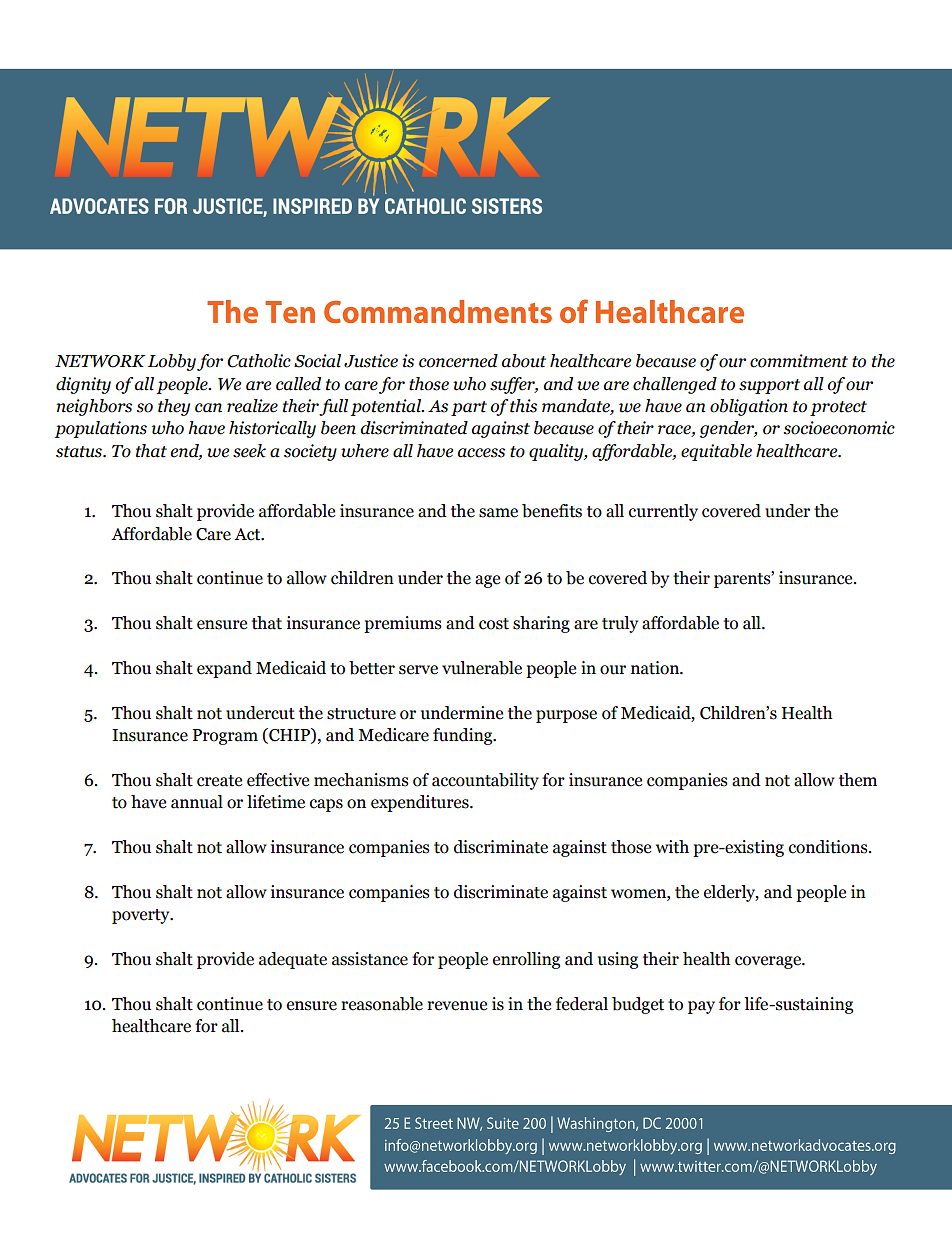 The height and width of the image is (1233, 952). What do you see at coordinates (498, 513) in the image?
I see `same` at bounding box center [498, 513].
